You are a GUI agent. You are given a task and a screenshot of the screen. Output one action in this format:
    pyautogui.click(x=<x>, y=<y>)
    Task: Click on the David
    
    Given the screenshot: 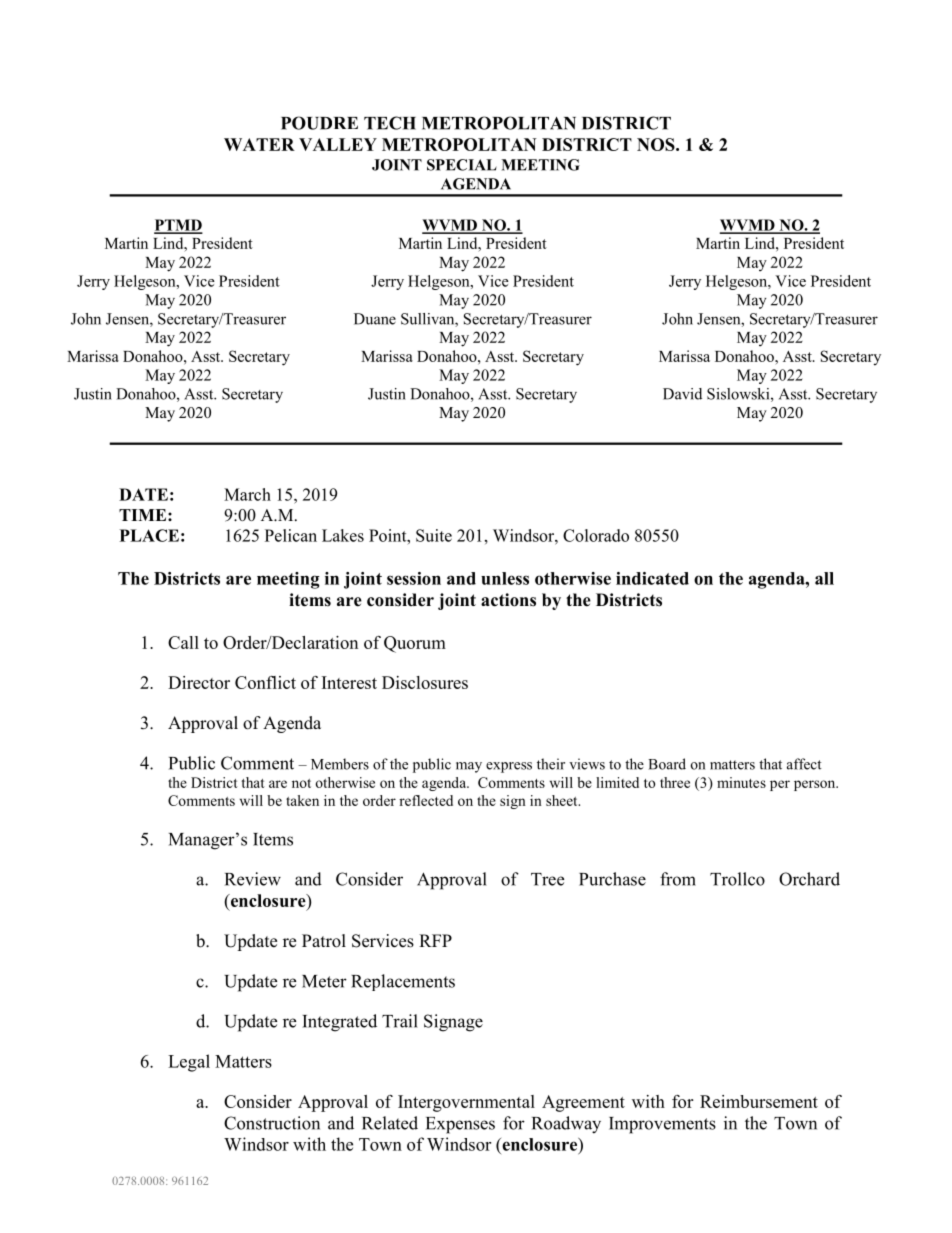 What is the action you would take?
    pyautogui.click(x=682, y=394)
